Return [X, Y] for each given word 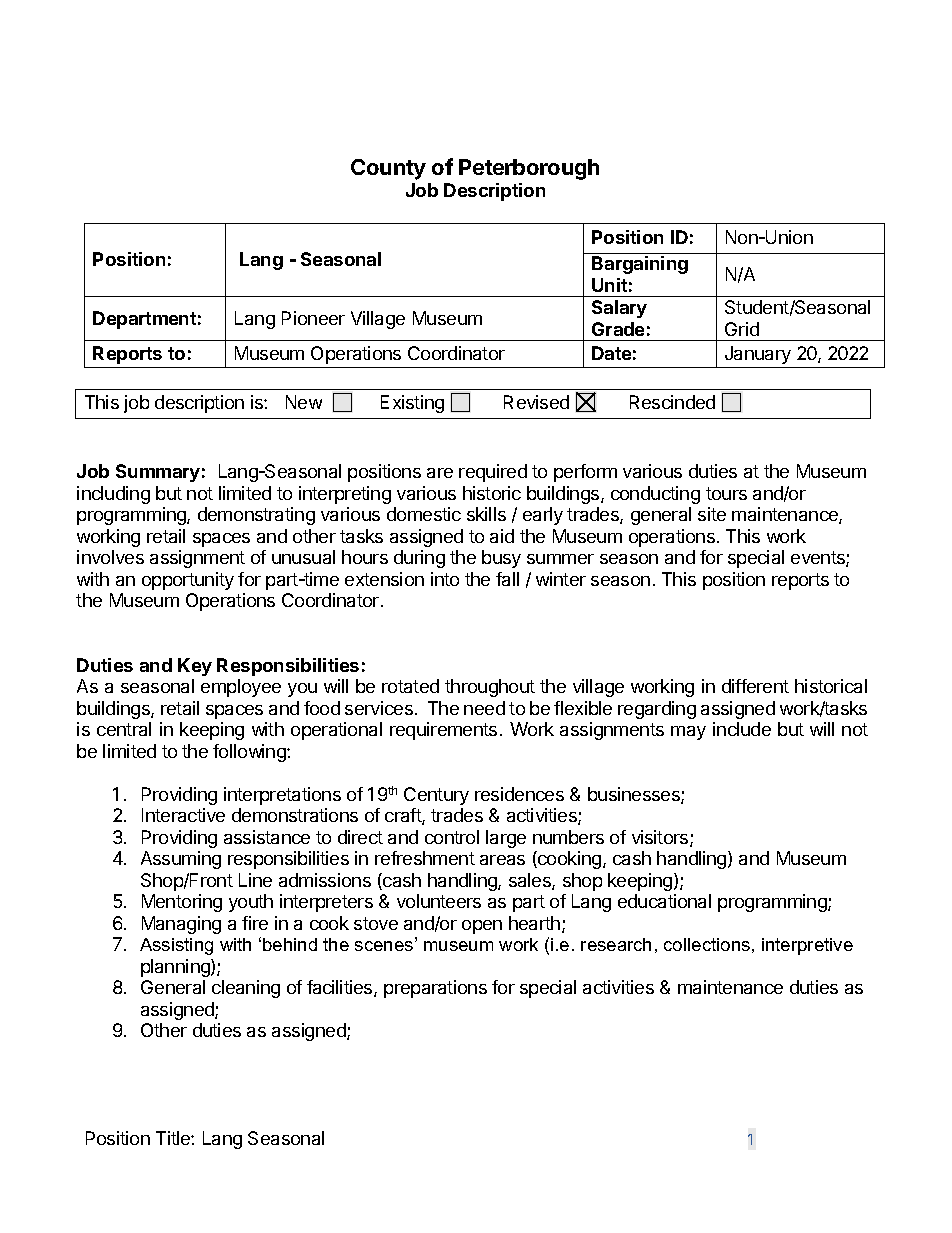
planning [176, 968]
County [388, 169]
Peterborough [529, 169]
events [819, 559]
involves [110, 557]
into [445, 579]
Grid [742, 329]
